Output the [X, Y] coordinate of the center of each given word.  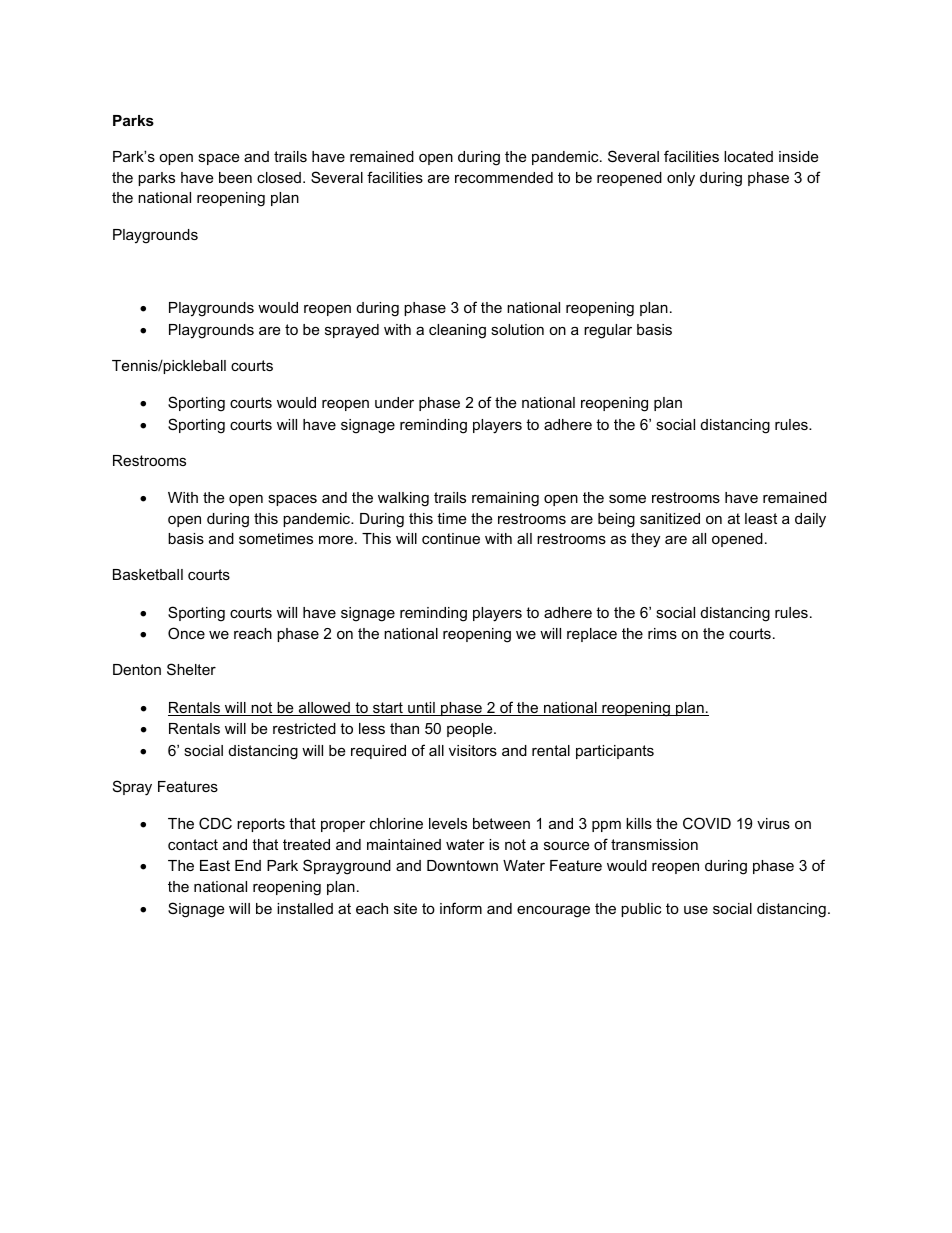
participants [615, 752]
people [471, 730]
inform [461, 908]
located [748, 156]
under [394, 402]
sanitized [670, 518]
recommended [504, 177]
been [235, 177]
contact [193, 844]
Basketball [148, 574]
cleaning [457, 331]
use [696, 909]
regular [608, 331]
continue [451, 538]
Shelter [191, 669]
